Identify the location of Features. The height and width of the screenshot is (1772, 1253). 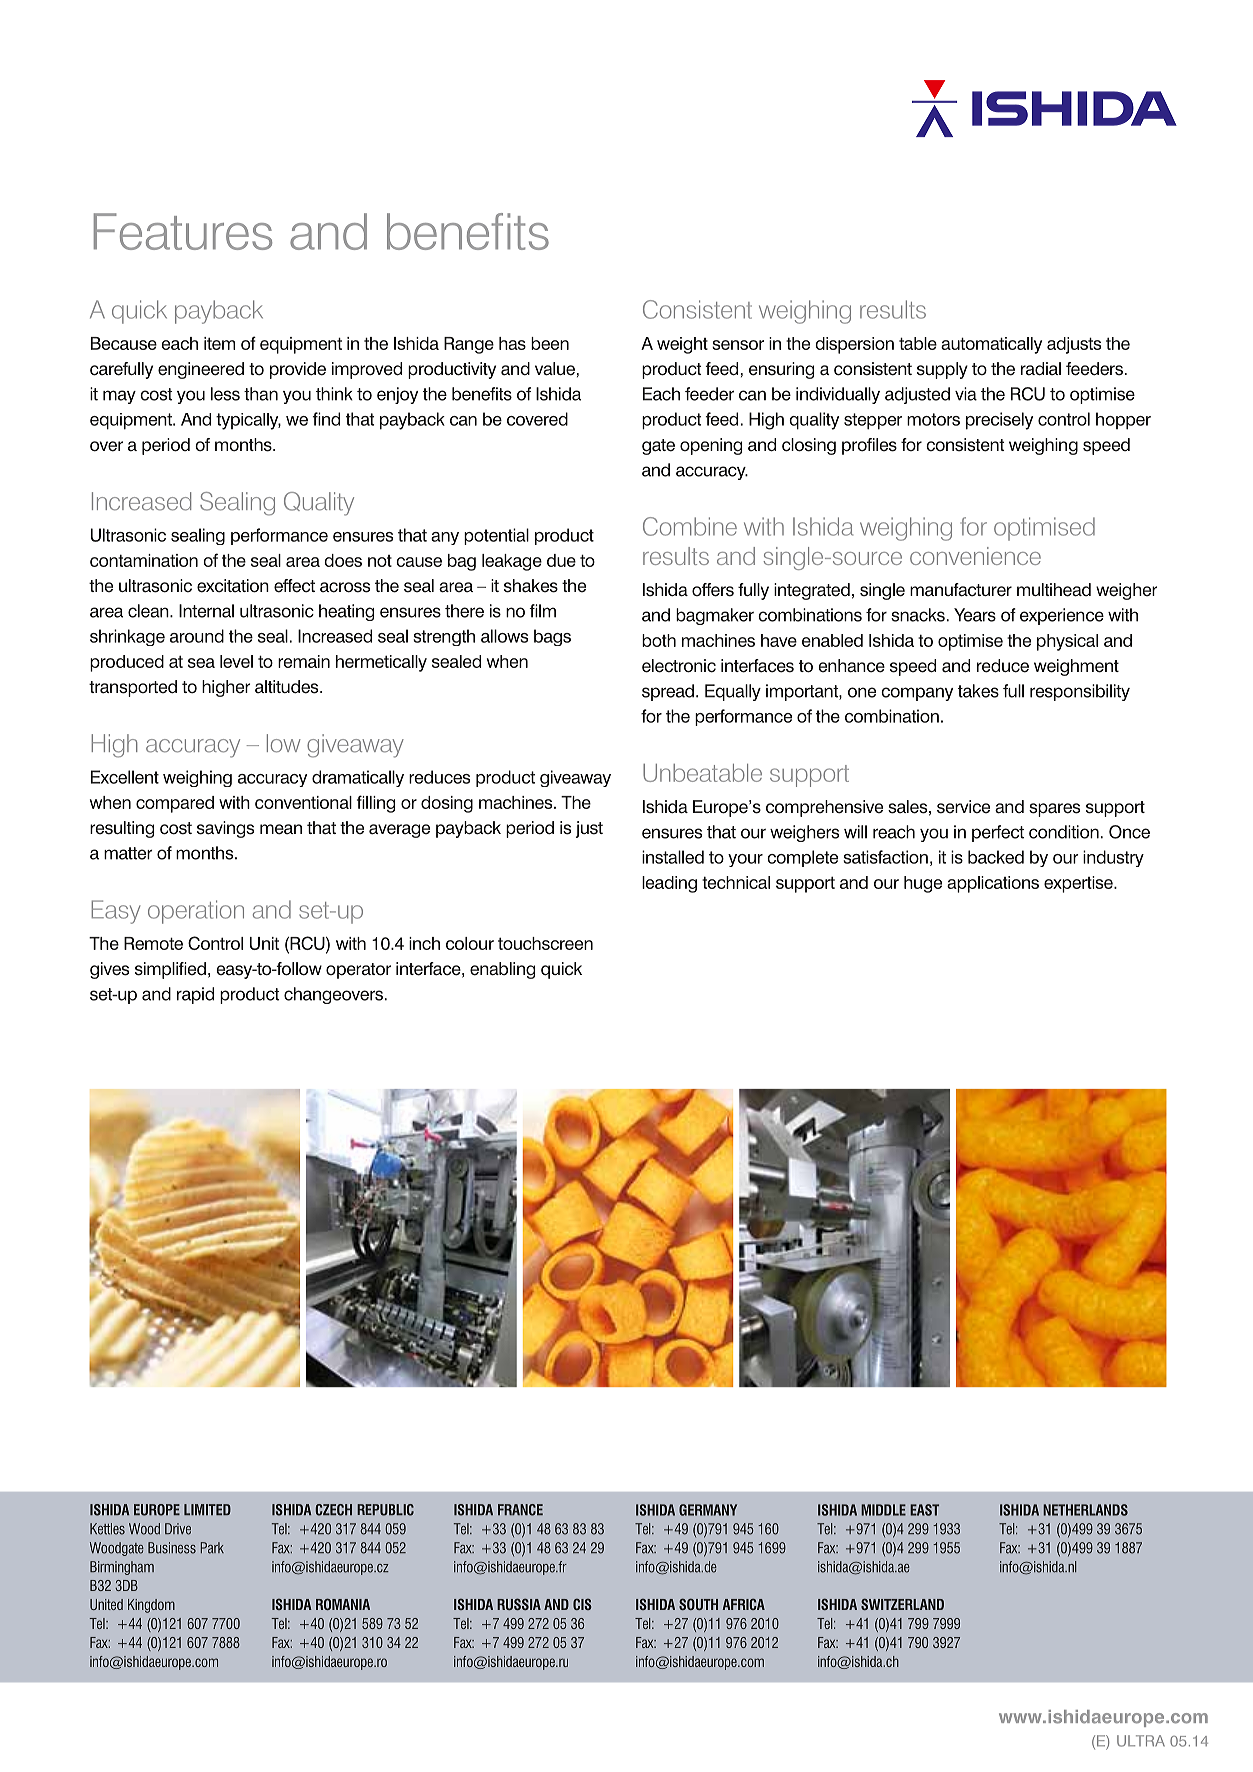
(183, 231).
